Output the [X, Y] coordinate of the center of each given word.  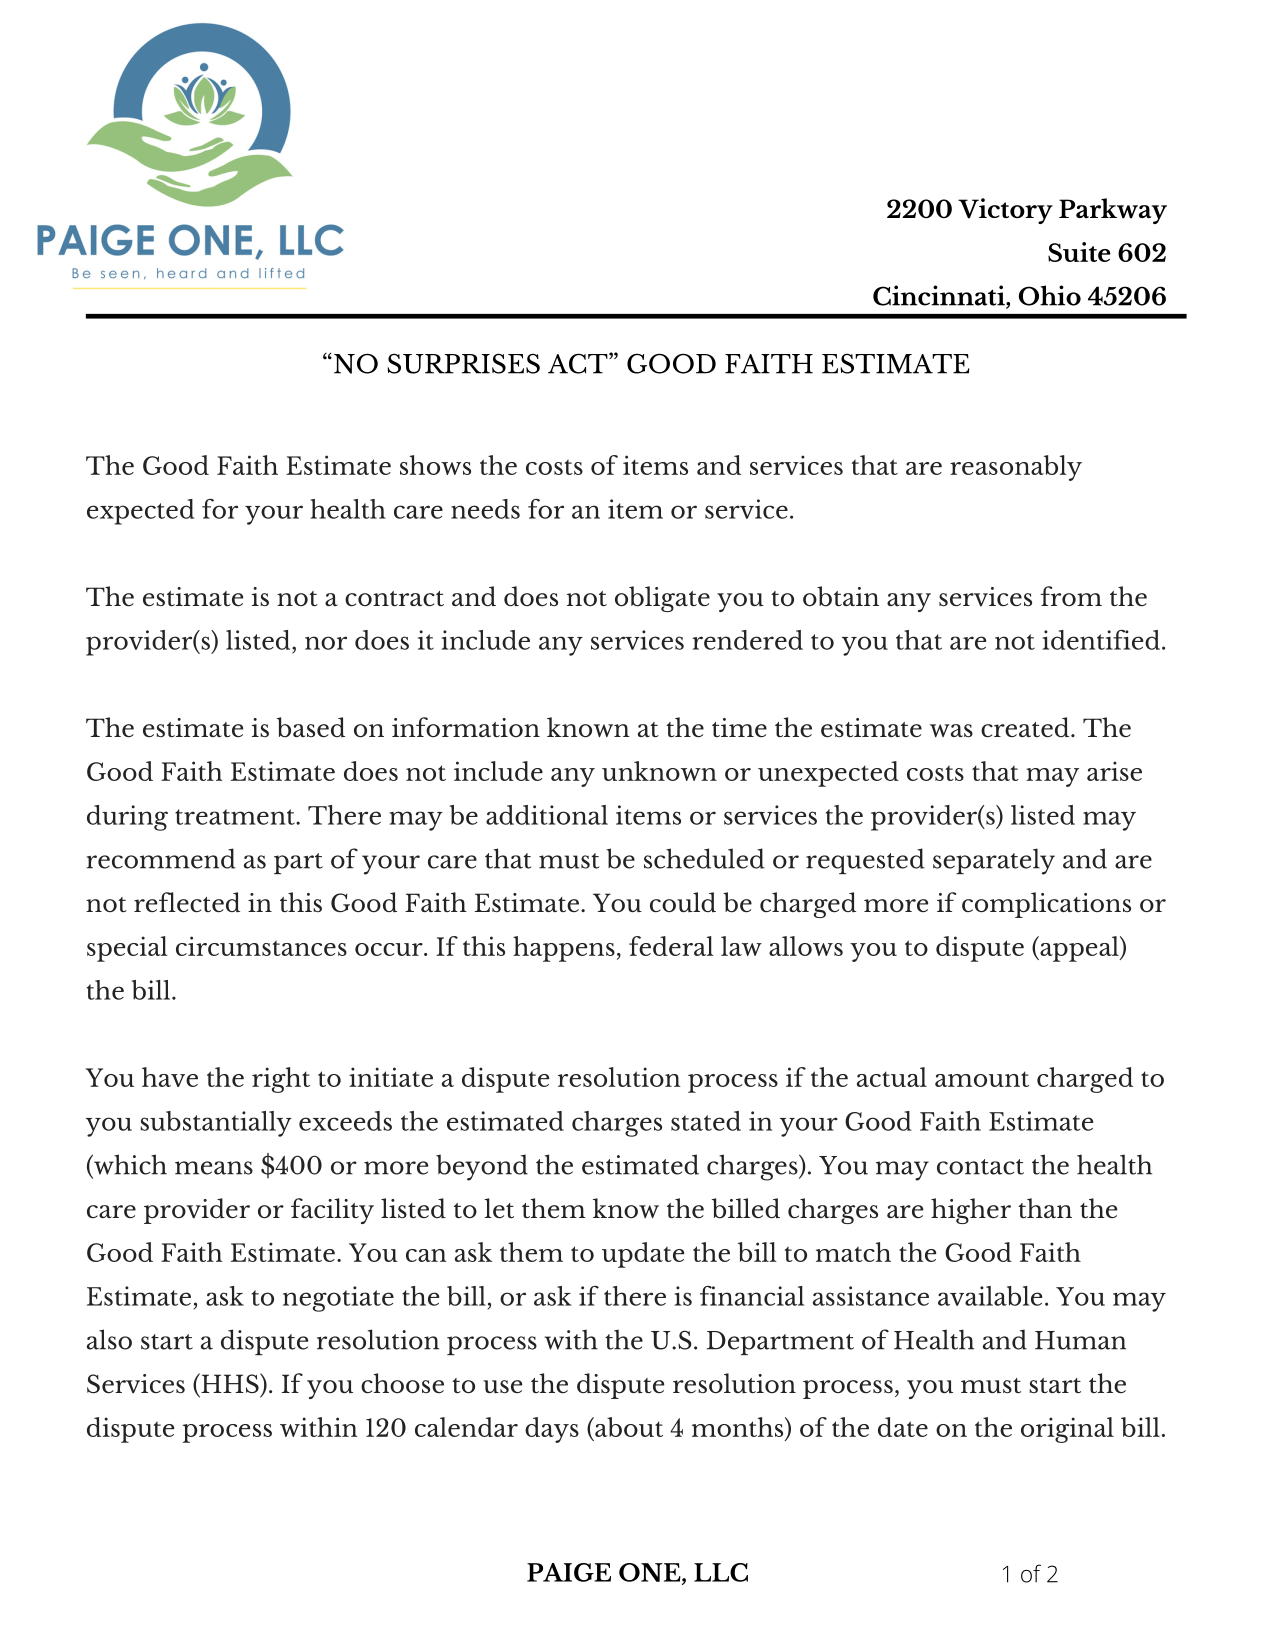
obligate [662, 599]
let [499, 1208]
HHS [230, 1383]
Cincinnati [940, 296]
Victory [1005, 211]
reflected [187, 902]
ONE [651, 1573]
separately [994, 861]
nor [326, 643]
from [1071, 596]
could [683, 902]
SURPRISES [463, 363]
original [1067, 1430]
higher [971, 1211]
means [214, 1168]
